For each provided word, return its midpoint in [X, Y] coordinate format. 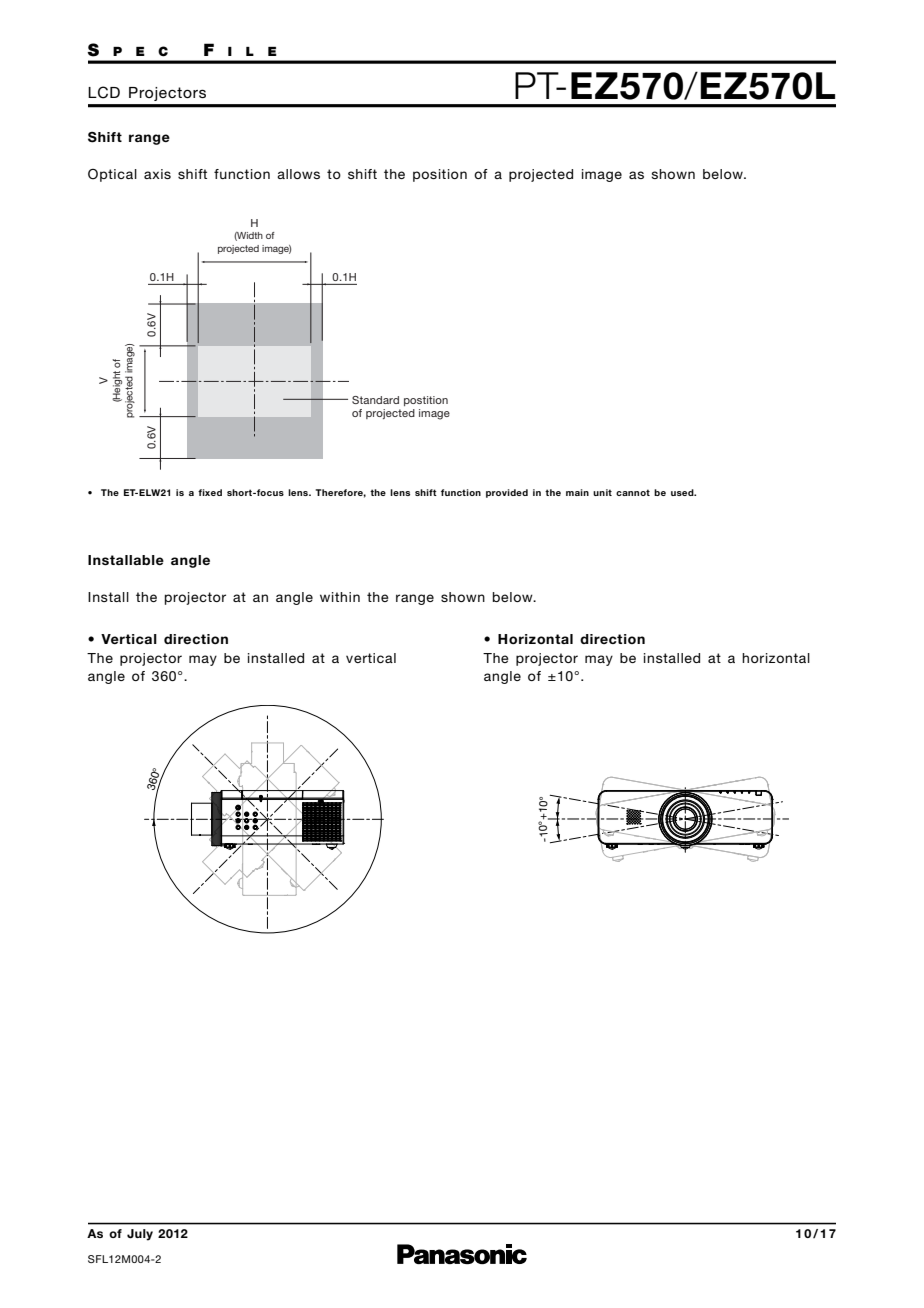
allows [298, 174]
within [340, 597]
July [140, 1235]
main [577, 492]
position [440, 175]
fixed [210, 492]
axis [157, 174]
